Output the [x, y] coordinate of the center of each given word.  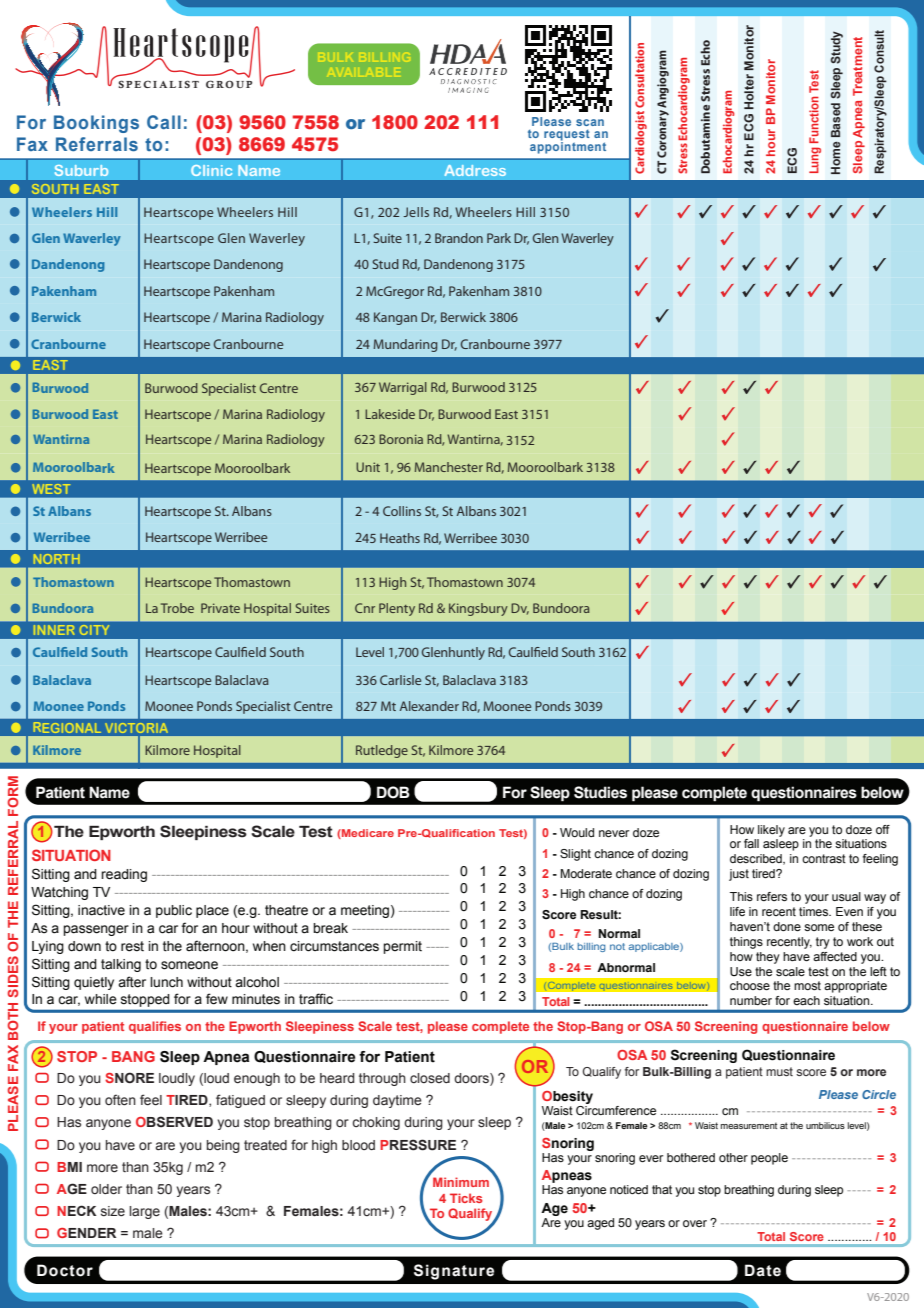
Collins [402, 511]
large [144, 1212]
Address [475, 170]
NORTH [56, 559]
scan [590, 122]
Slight [575, 855]
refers [772, 896]
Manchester [449, 467]
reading [124, 875]
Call [164, 122]
